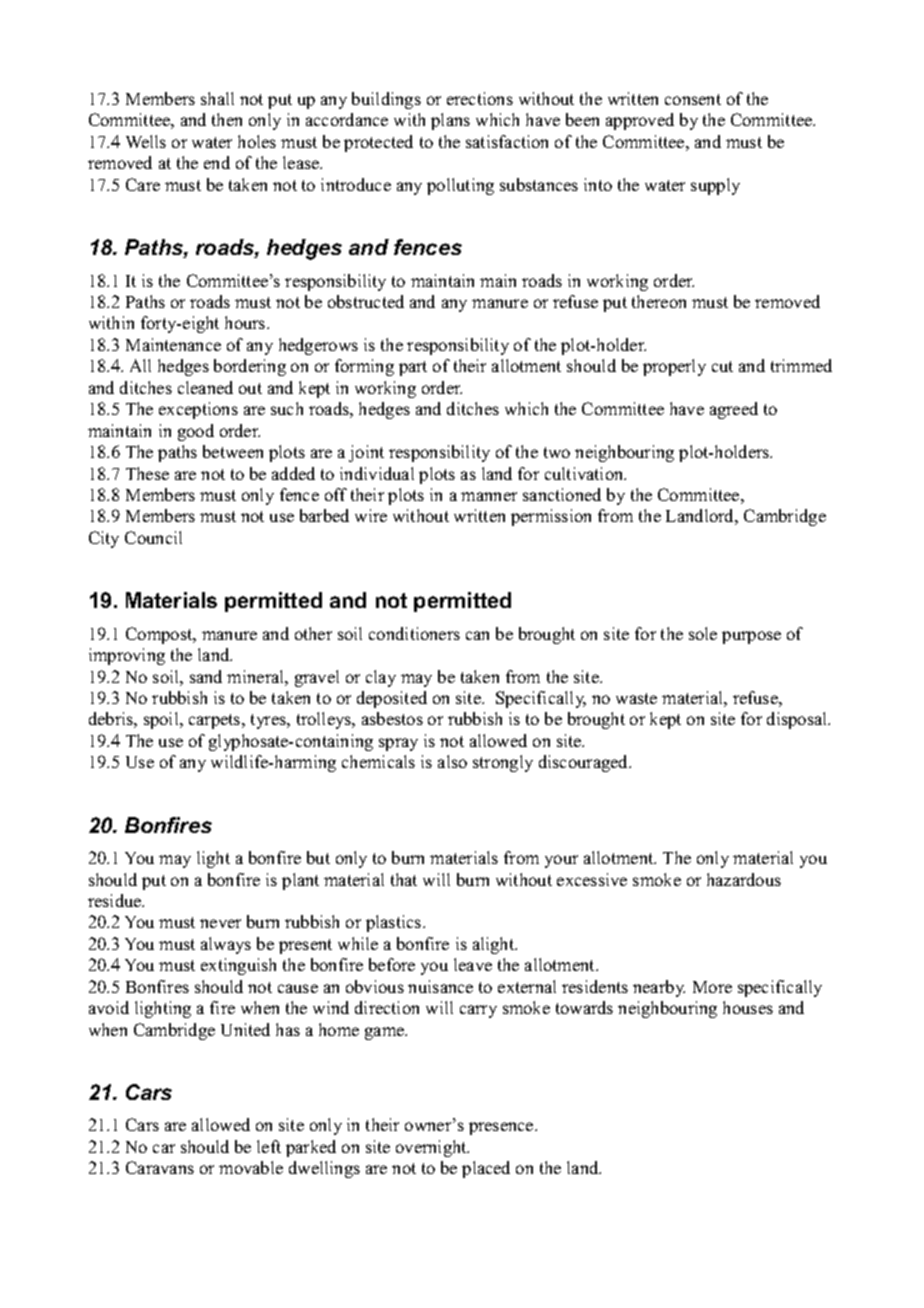 This image has height=1308, width=924. What do you see at coordinates (450, 121) in the image?
I see `plans` at bounding box center [450, 121].
